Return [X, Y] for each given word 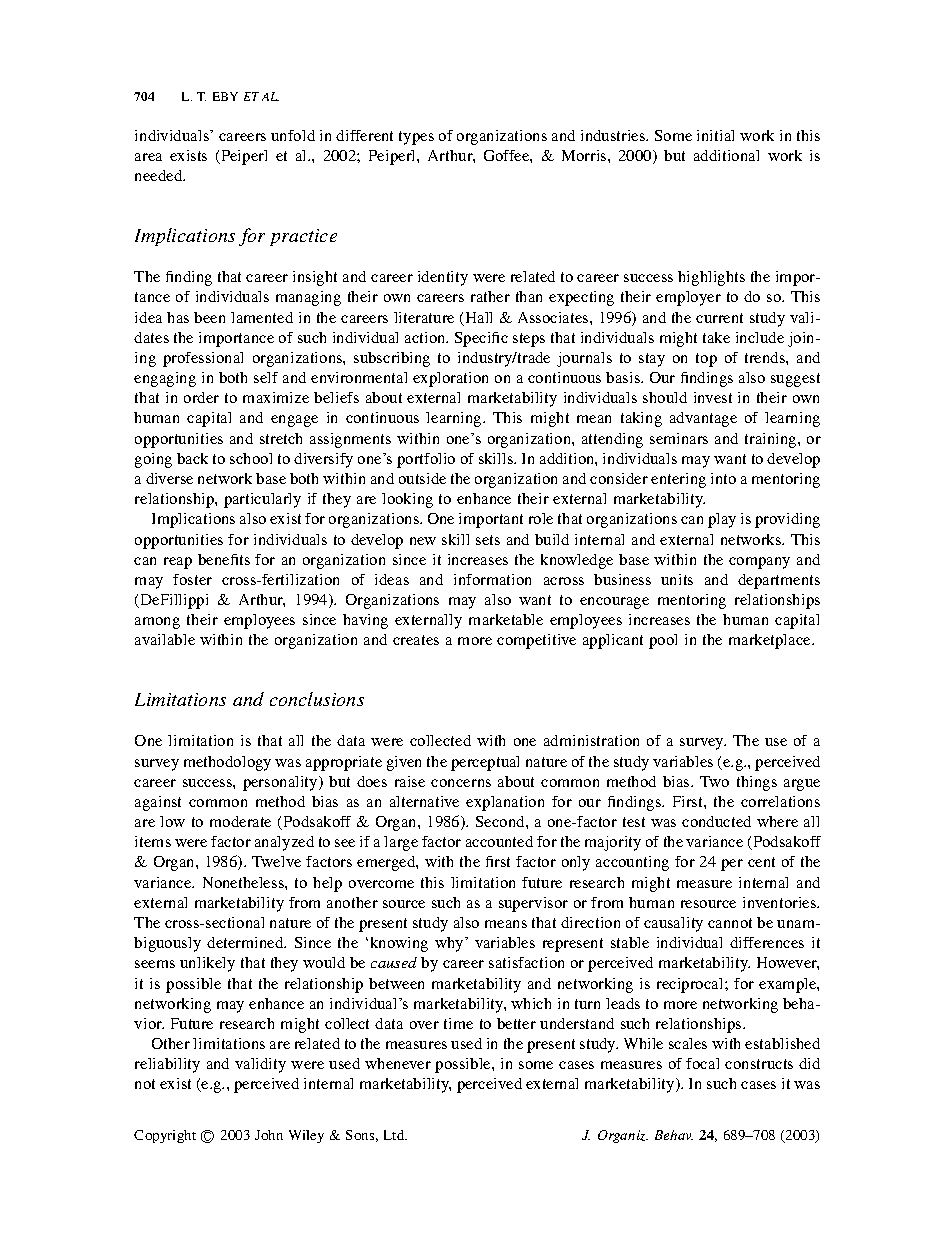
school [251, 458]
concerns [461, 783]
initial [715, 135]
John [269, 1135]
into [723, 478]
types [416, 138]
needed [160, 175]
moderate [240, 821]
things [757, 783]
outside [422, 478]
